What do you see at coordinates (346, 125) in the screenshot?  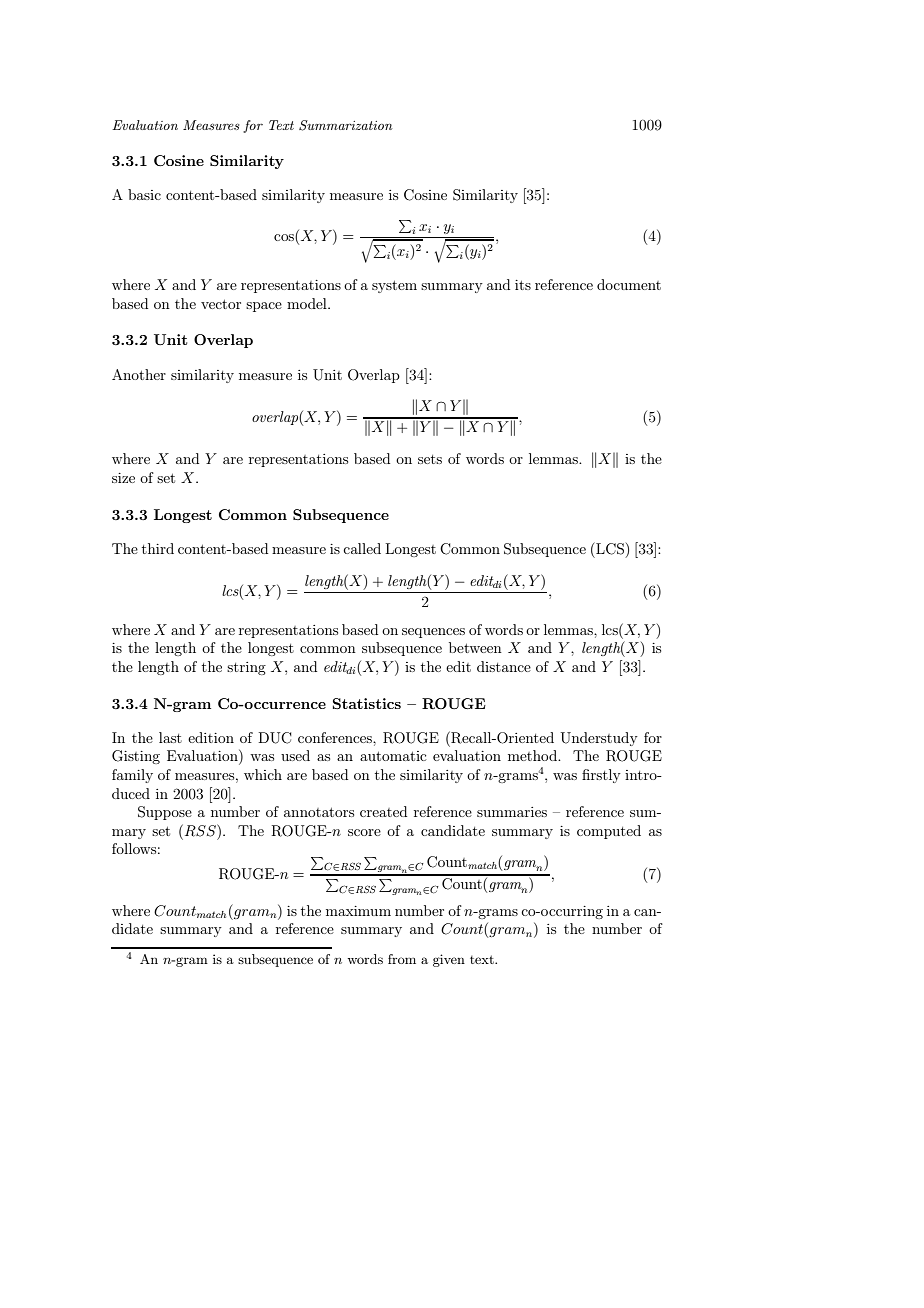 I see `Summarization` at bounding box center [346, 125].
